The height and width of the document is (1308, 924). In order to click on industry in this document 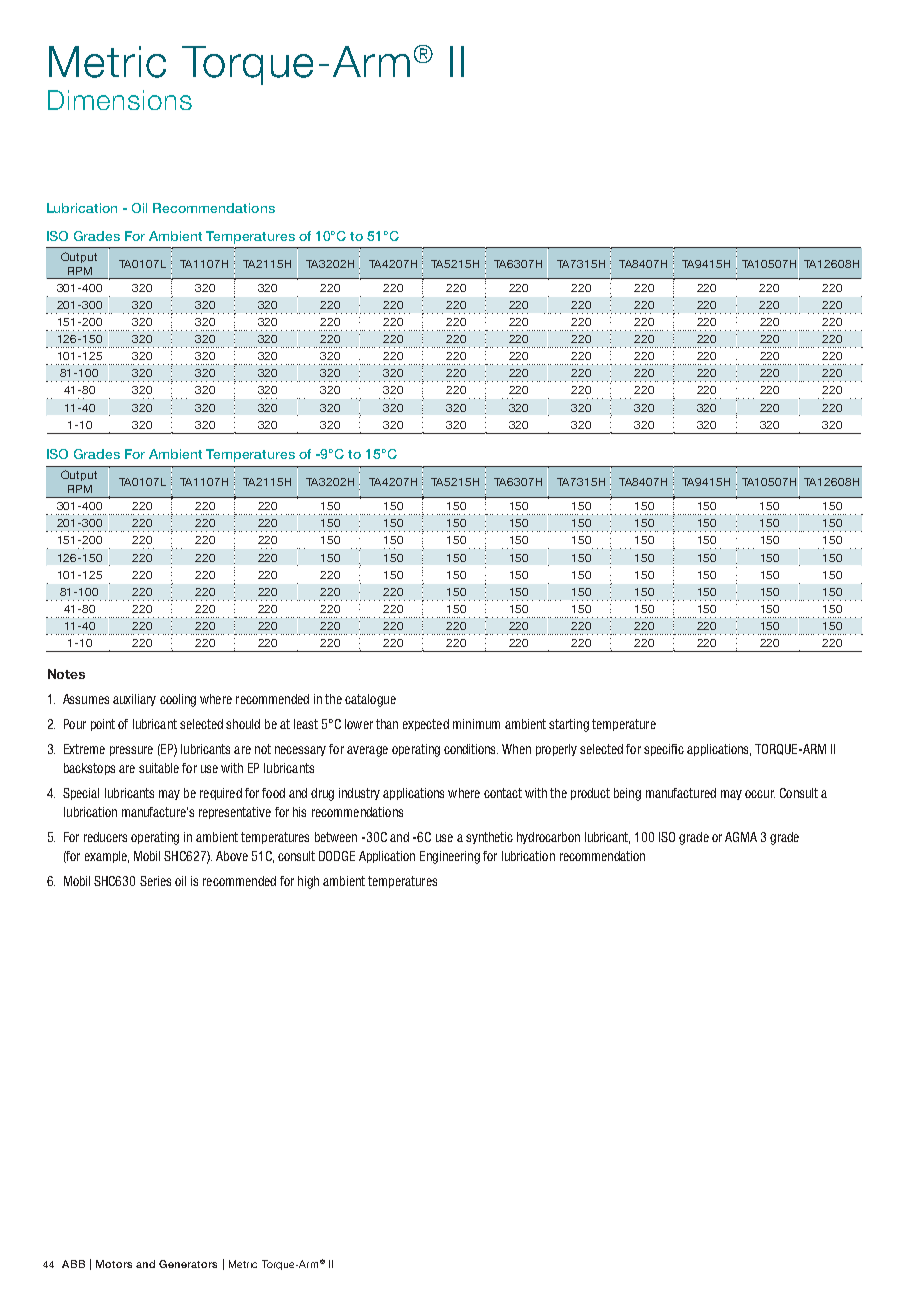, I will do `click(359, 794)`.
